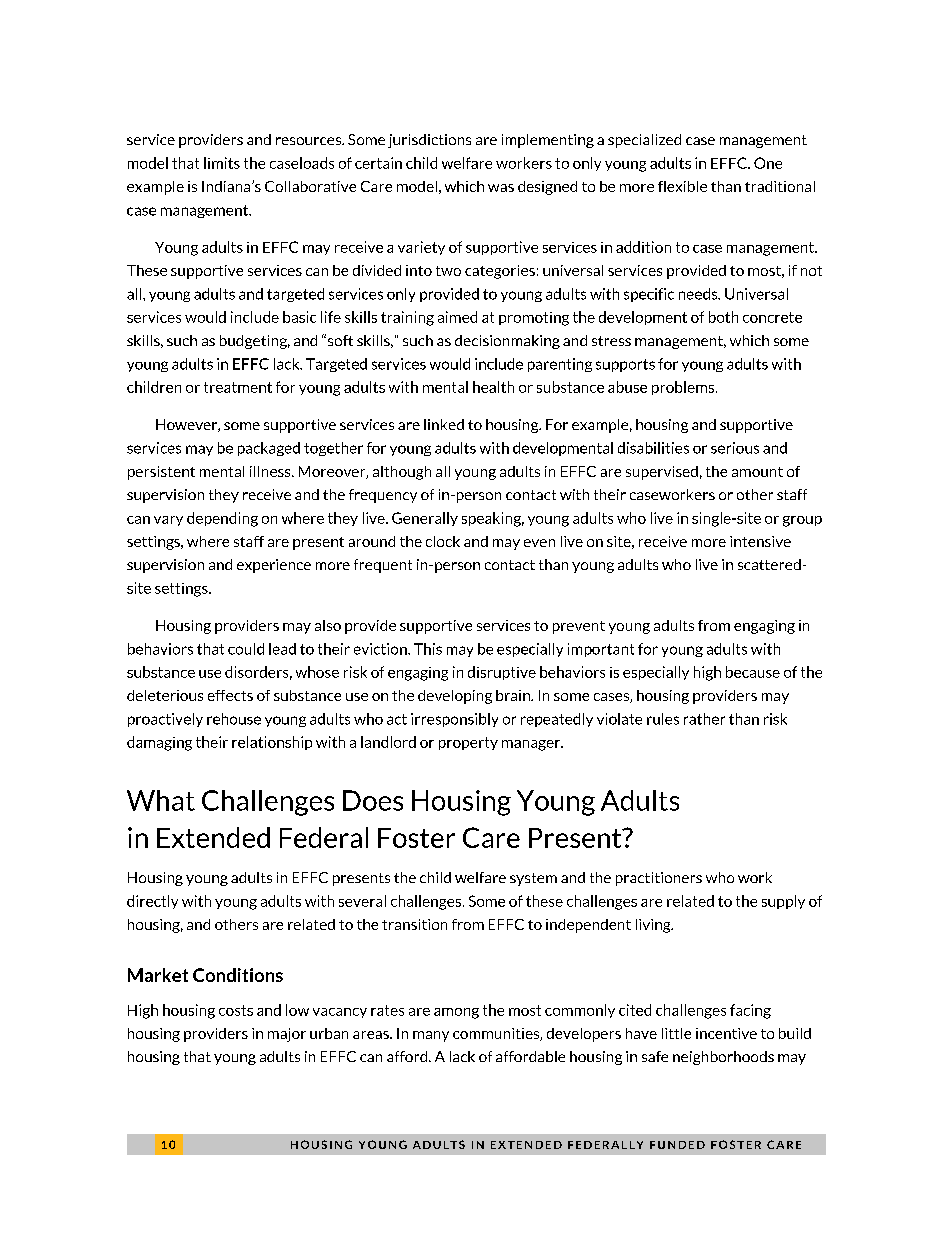  I want to click on could, so click(246, 649).
